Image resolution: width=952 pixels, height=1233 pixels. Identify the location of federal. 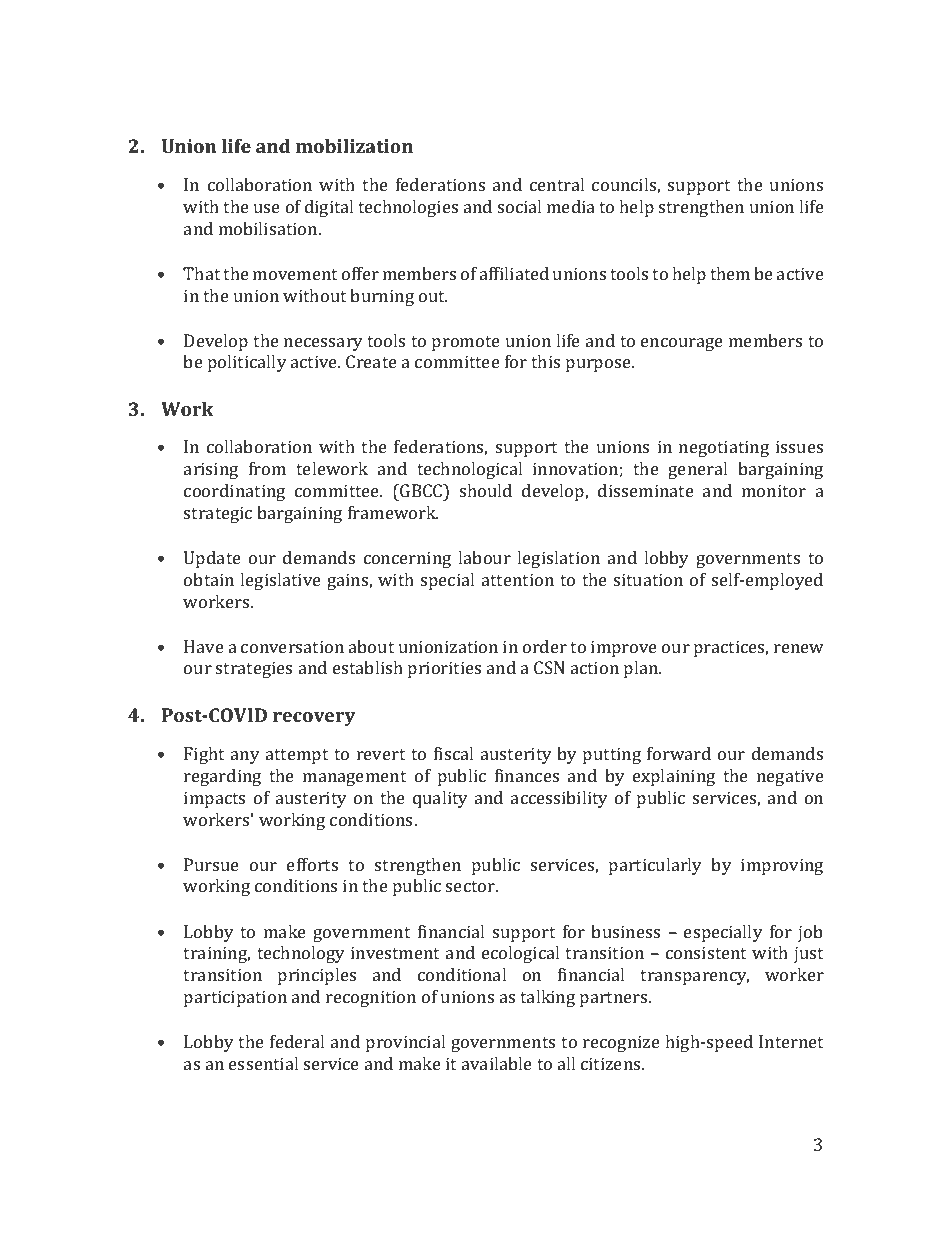
(297, 1041).
